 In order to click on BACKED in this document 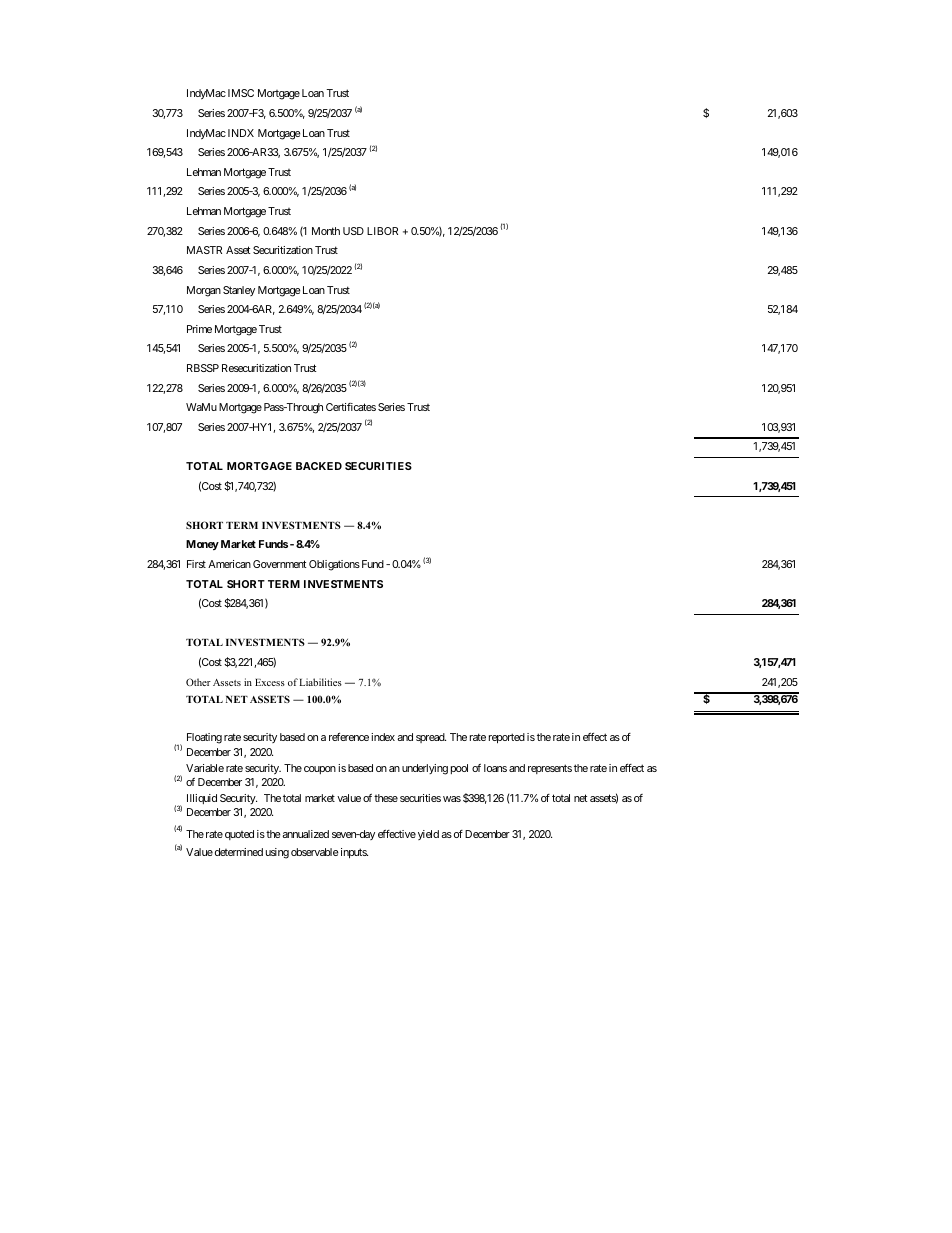, I will do `click(319, 466)`.
